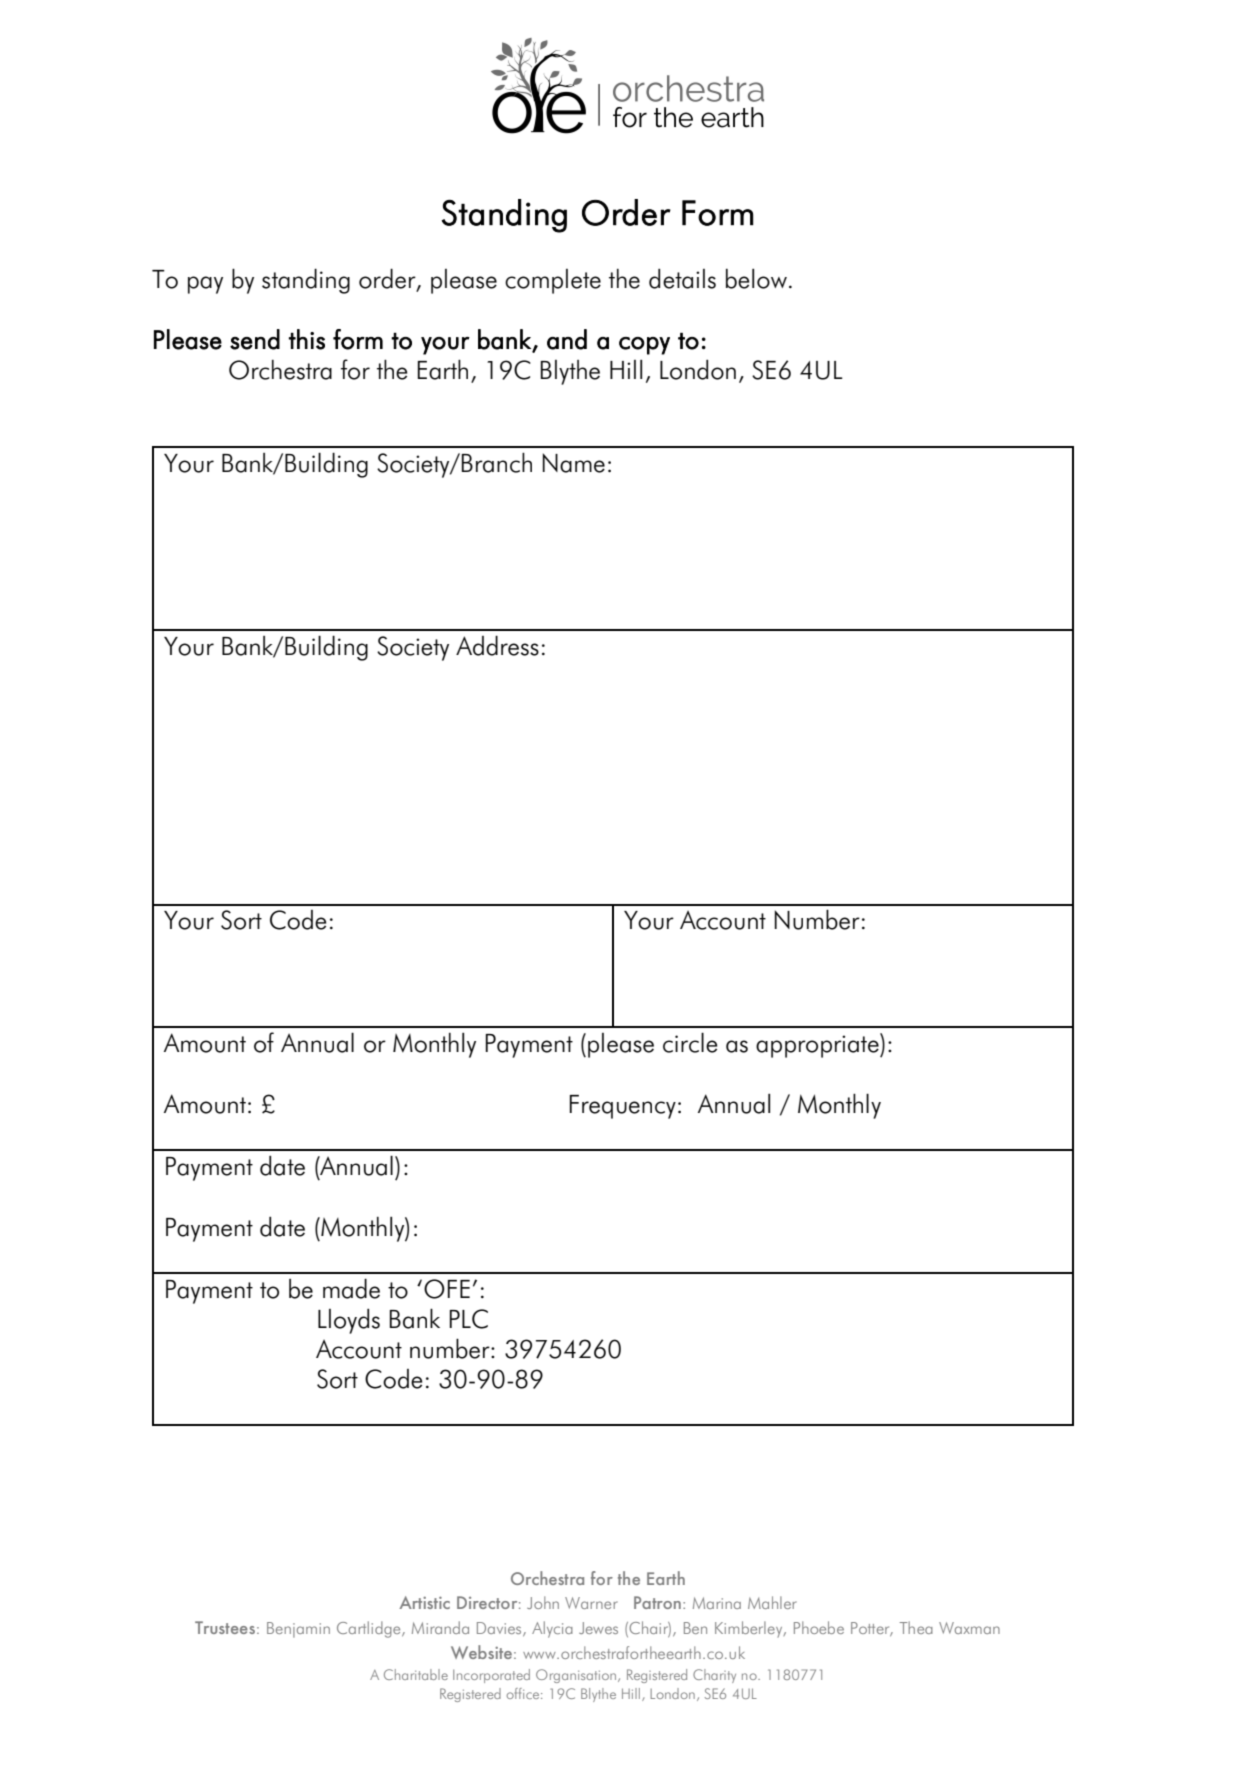  I want to click on Frequency, so click(623, 1107).
